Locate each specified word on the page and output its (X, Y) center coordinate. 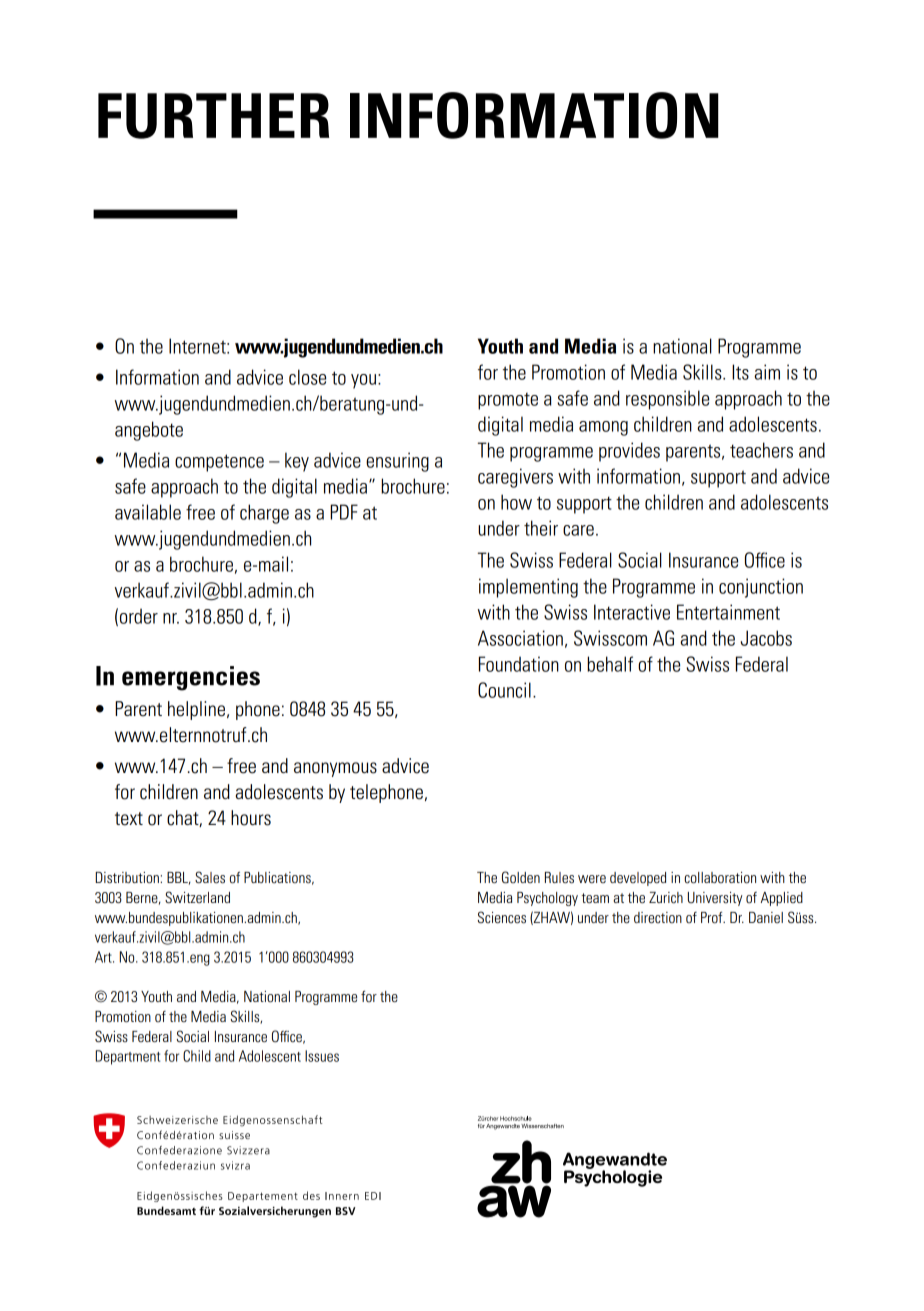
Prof (713, 917)
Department (127, 1057)
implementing (528, 588)
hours (251, 818)
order (139, 616)
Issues (322, 1056)
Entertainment (728, 612)
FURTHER (213, 116)
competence (219, 463)
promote (508, 401)
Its (740, 372)
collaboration (720, 878)
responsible (667, 400)
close (307, 377)
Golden (521, 877)
